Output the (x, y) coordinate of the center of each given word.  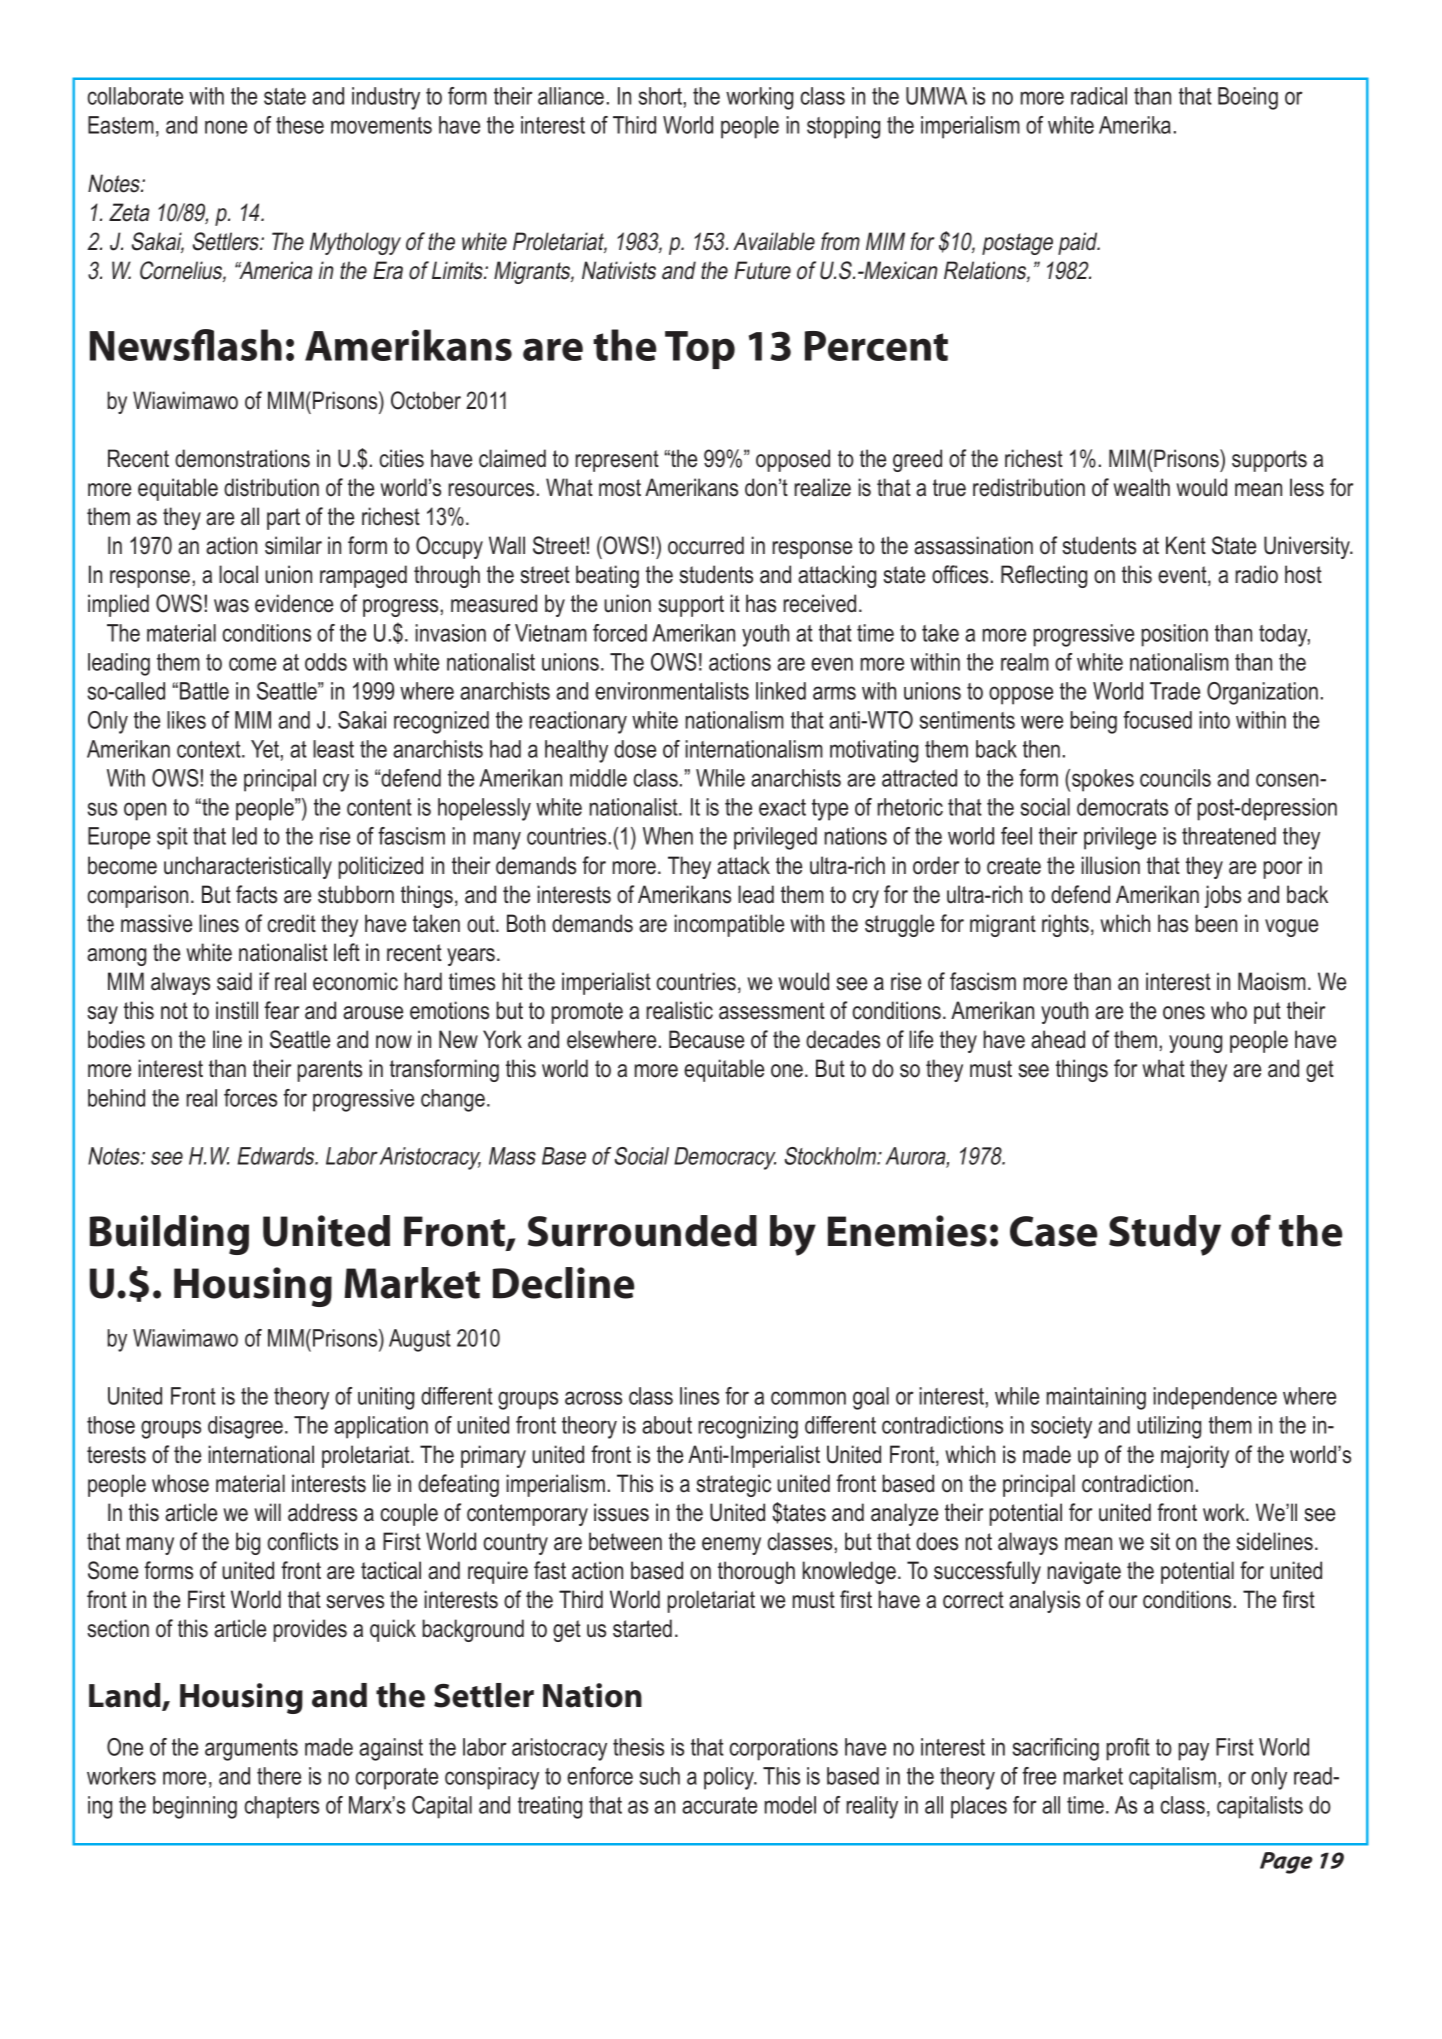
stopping (843, 127)
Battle (204, 691)
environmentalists (672, 691)
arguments (251, 1750)
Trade (1175, 691)
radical (1099, 96)
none (226, 127)
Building (169, 1235)
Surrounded (642, 1231)
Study (1165, 1235)
